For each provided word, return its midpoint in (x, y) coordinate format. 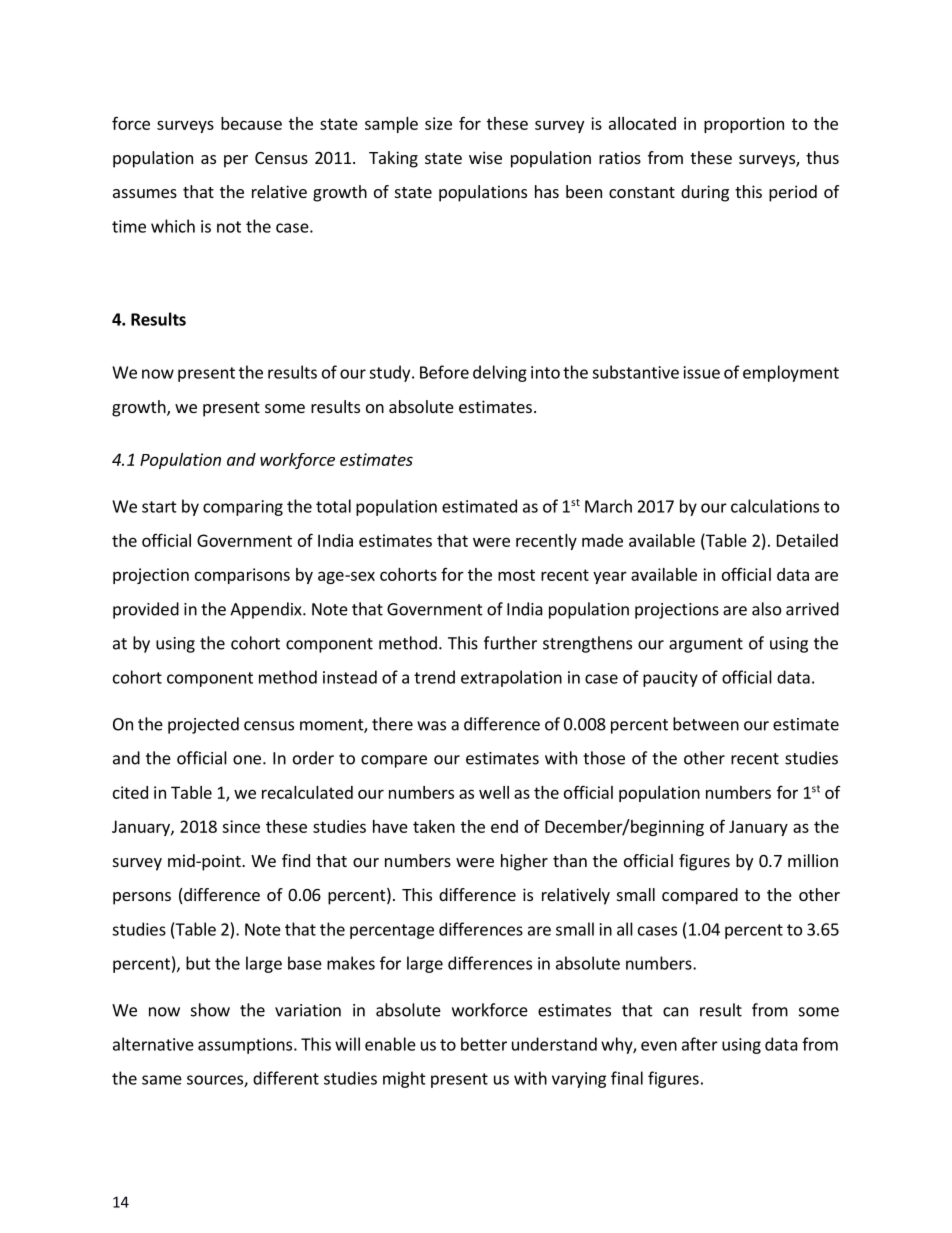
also (766, 609)
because (251, 123)
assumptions (246, 1046)
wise (485, 157)
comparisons (242, 576)
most (516, 575)
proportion (744, 125)
